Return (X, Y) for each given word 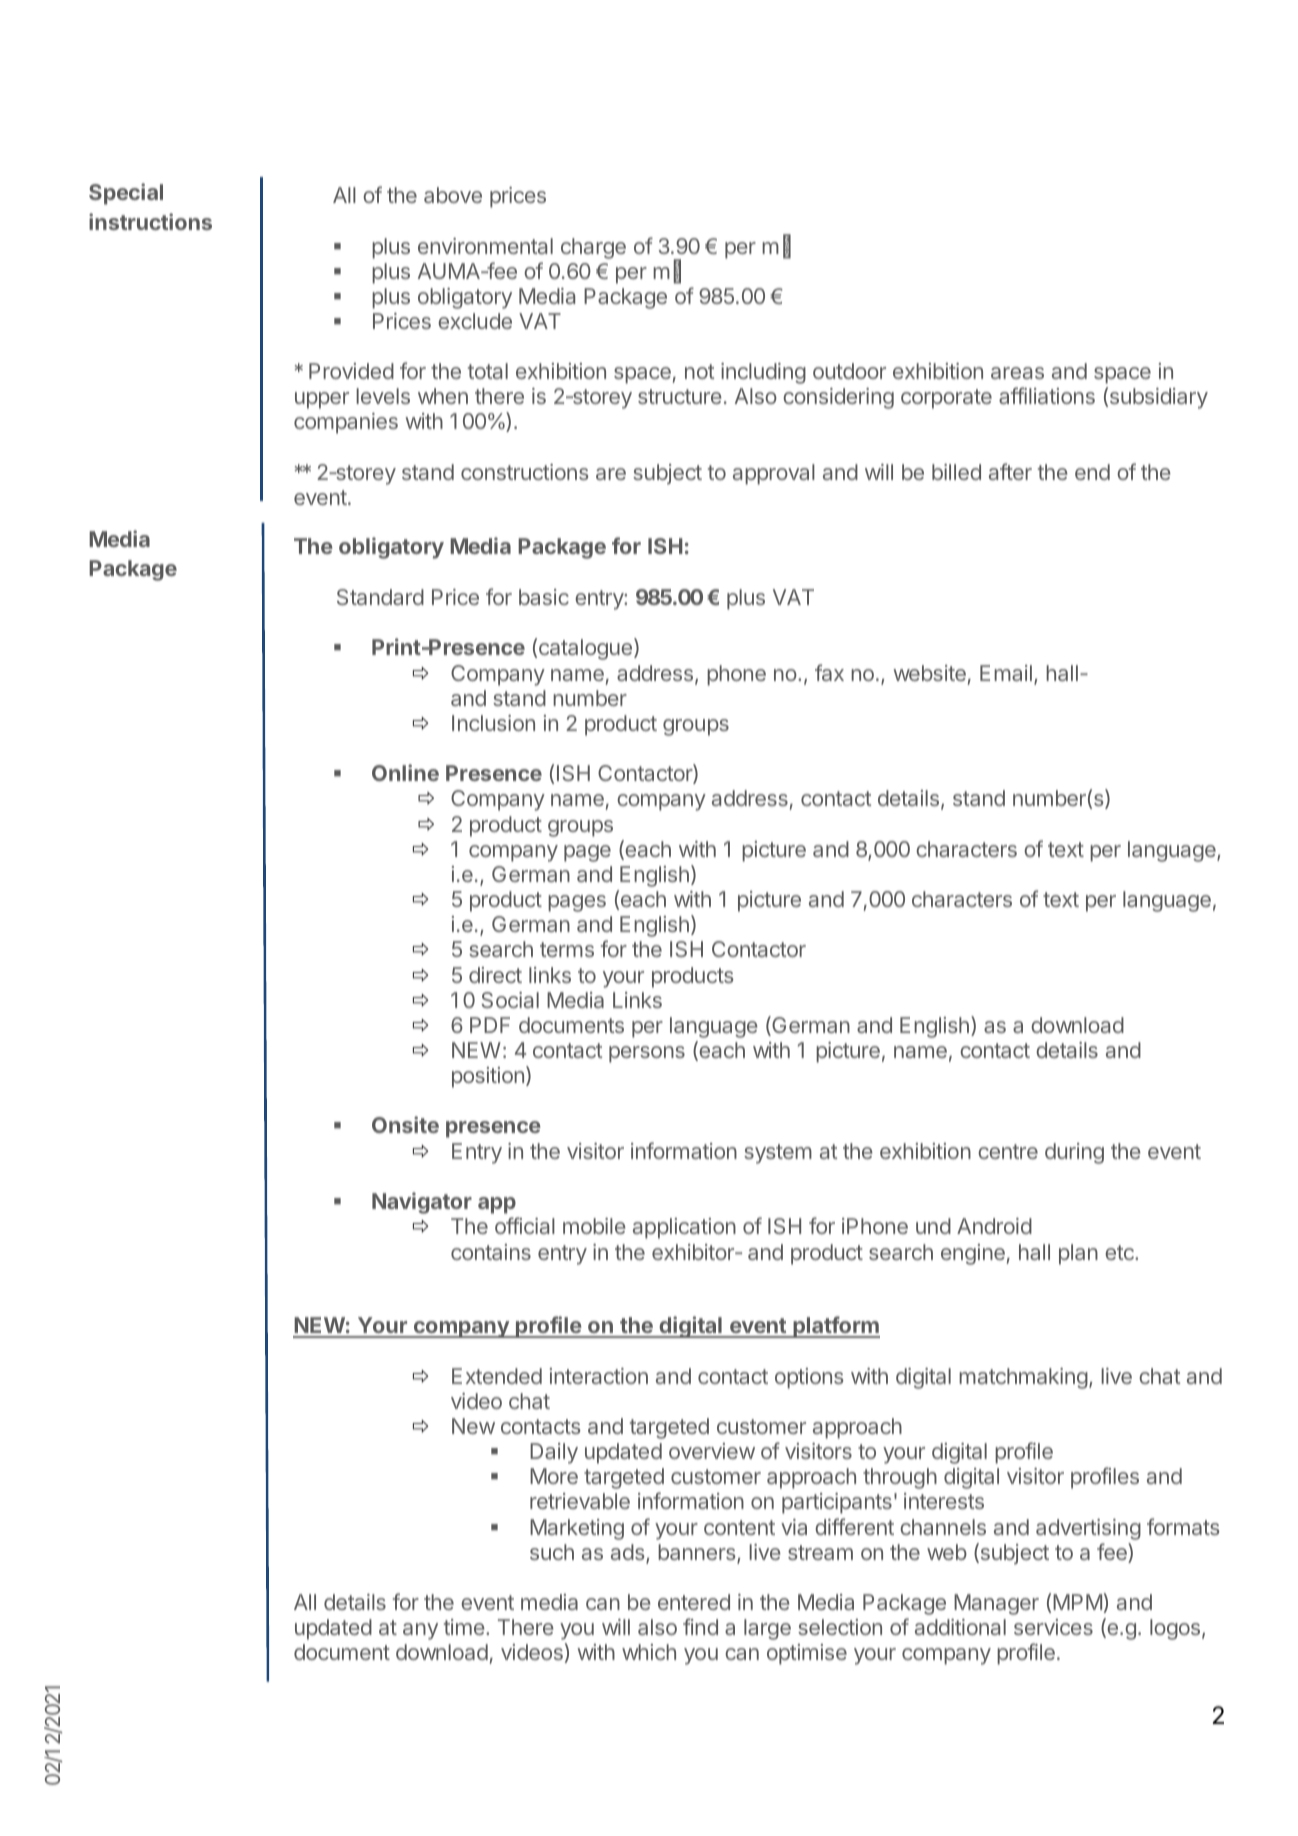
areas (1017, 373)
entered (694, 1602)
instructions (150, 221)
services (1053, 1627)
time (465, 1627)
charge (593, 248)
